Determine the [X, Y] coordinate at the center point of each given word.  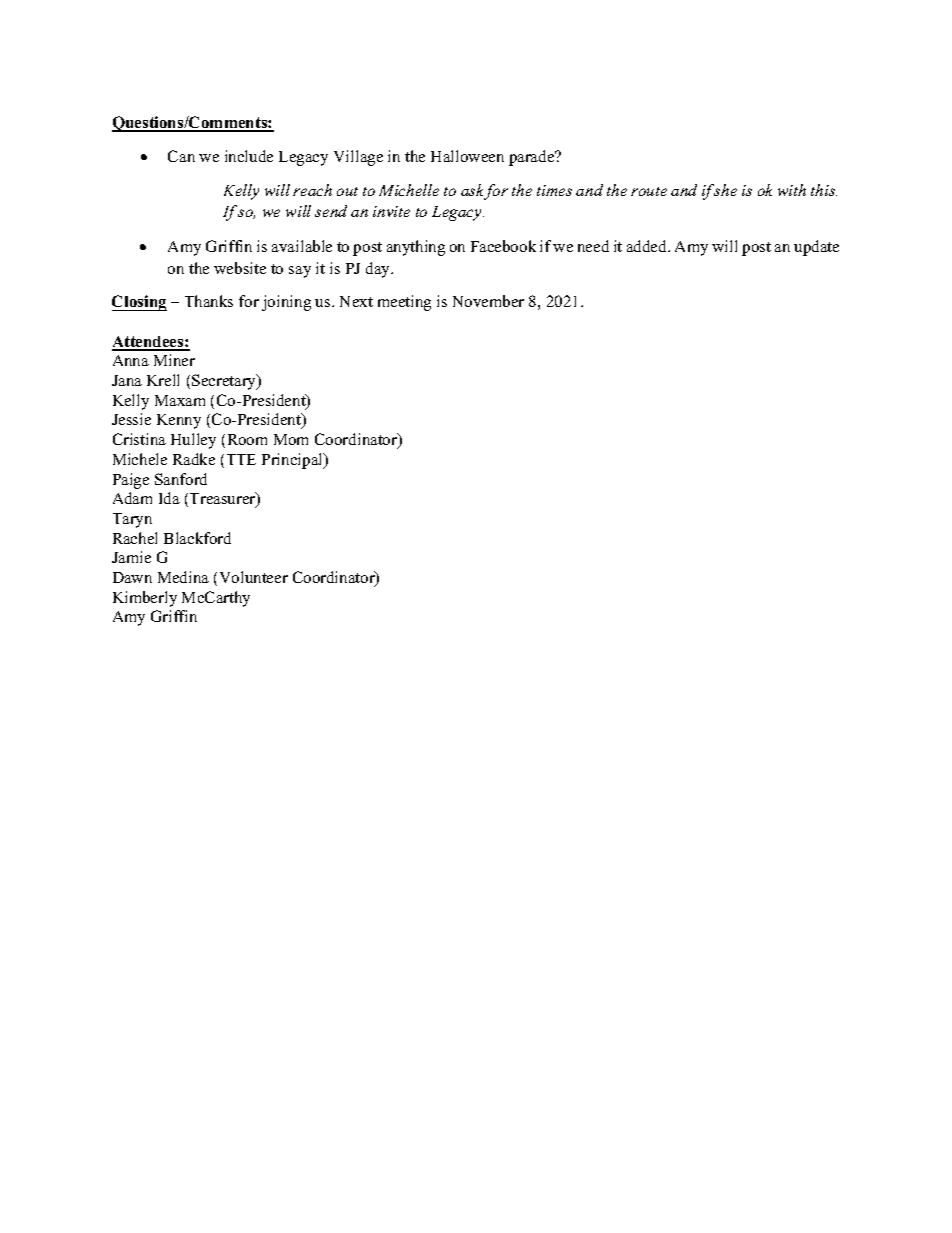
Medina [183, 577]
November [488, 301]
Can [181, 156]
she [724, 190]
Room [247, 439]
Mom [291, 439]
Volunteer [254, 577]
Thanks [209, 301]
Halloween [467, 156]
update [816, 248]
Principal [294, 461]
